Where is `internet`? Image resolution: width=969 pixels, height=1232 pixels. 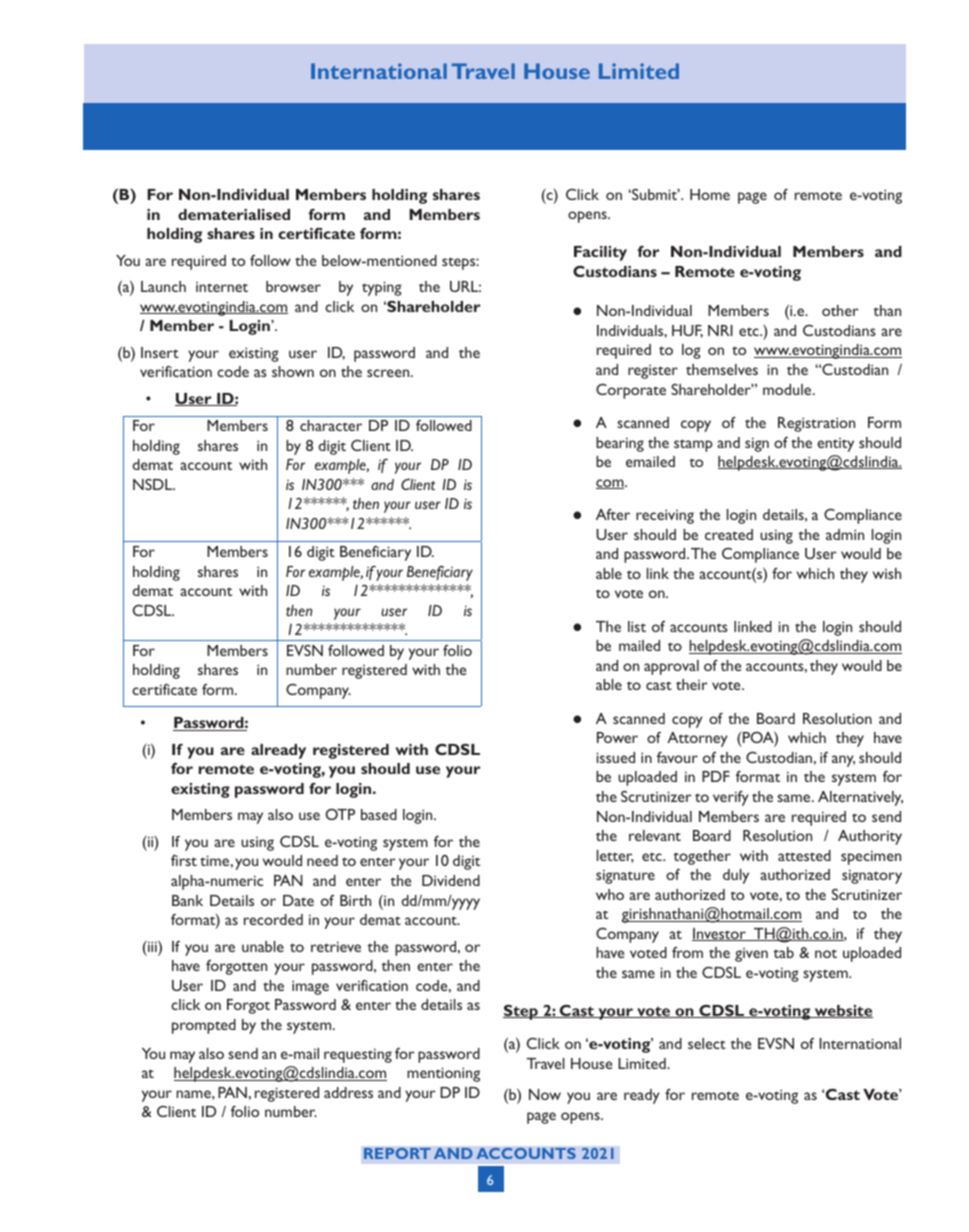 internet is located at coordinates (222, 287).
